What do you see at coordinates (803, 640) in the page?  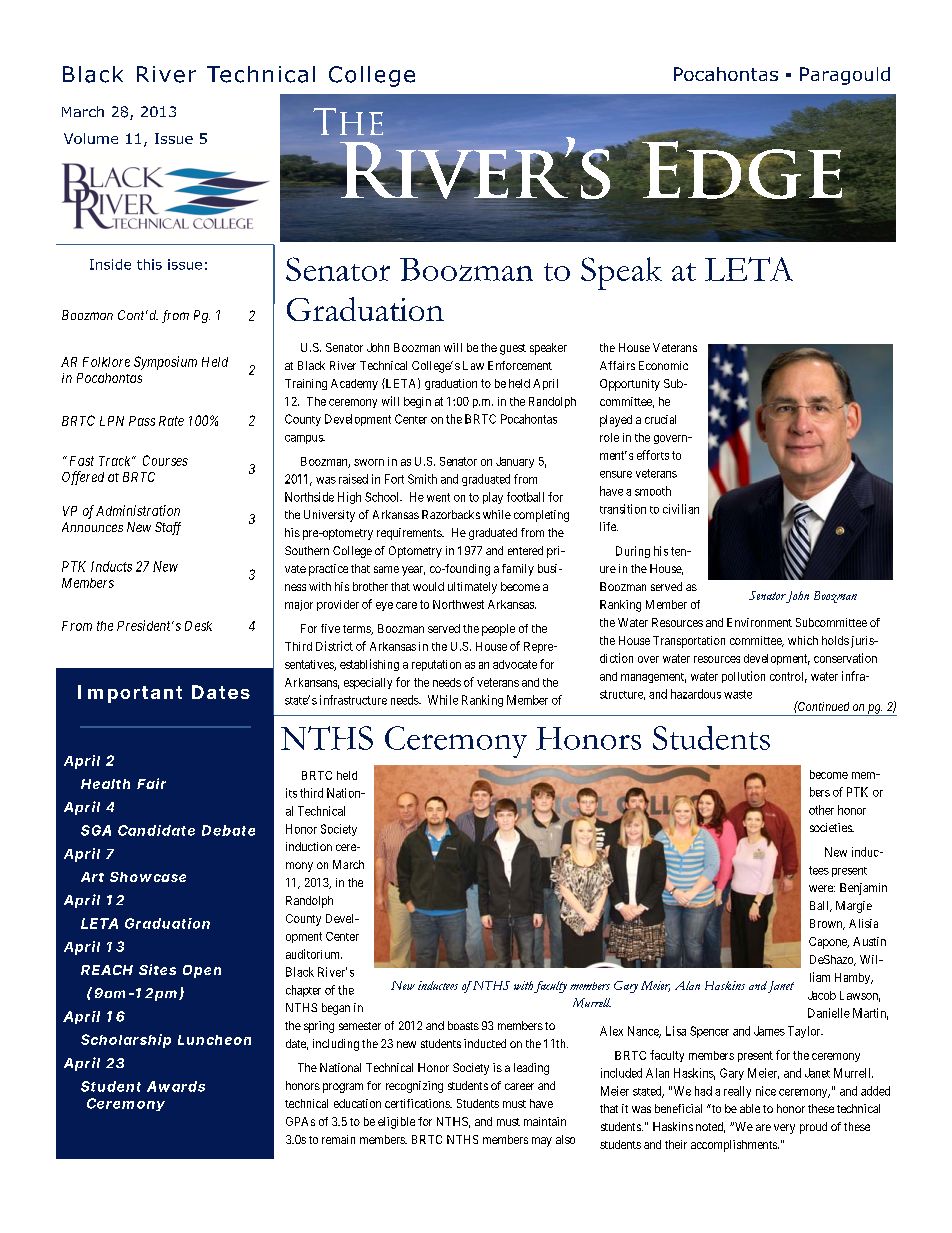 I see `which` at bounding box center [803, 640].
